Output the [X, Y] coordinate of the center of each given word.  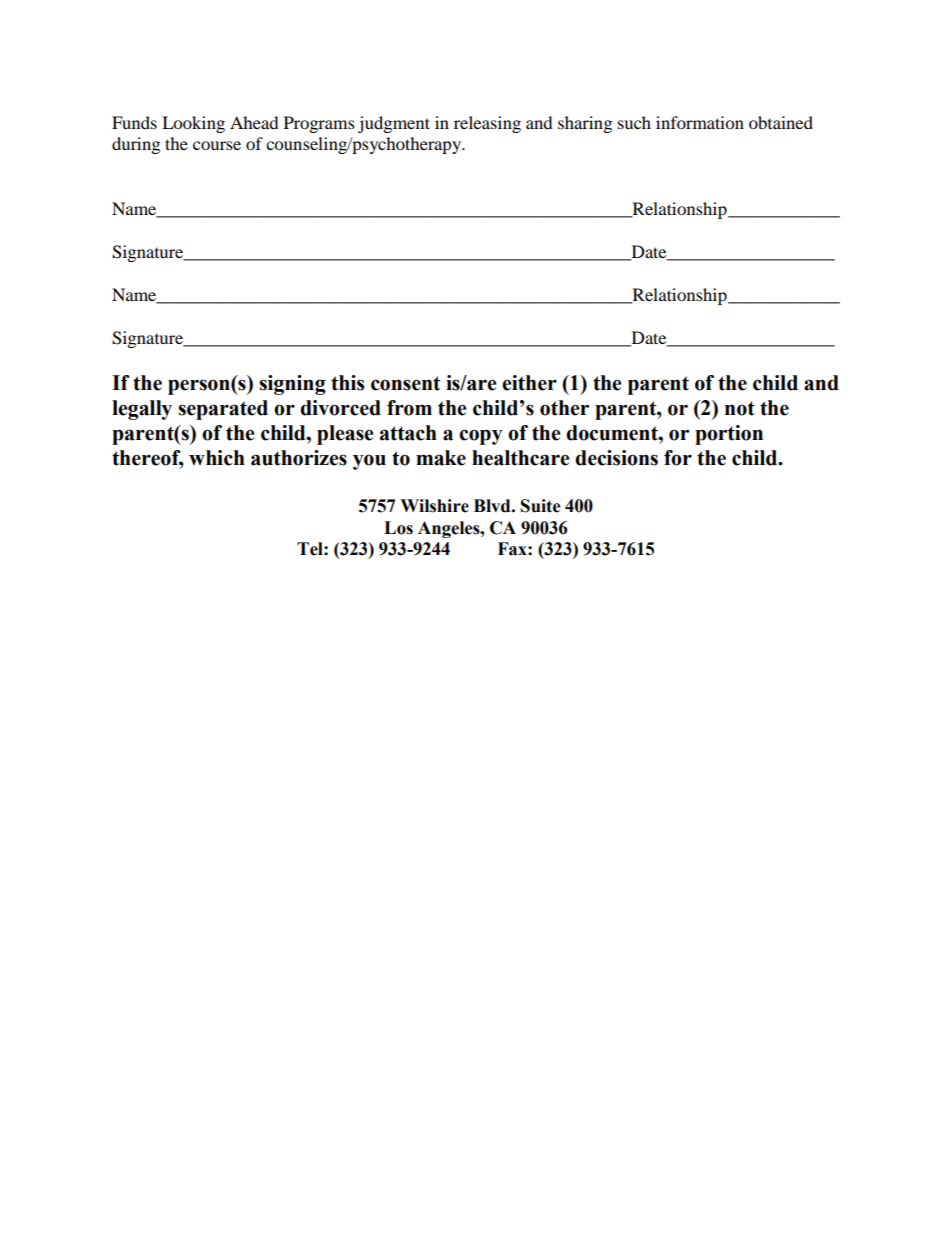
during [136, 145]
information [700, 122]
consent [405, 383]
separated [223, 410]
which [217, 458]
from [409, 408]
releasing [487, 124]
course [217, 145]
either [529, 383]
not [740, 408]
